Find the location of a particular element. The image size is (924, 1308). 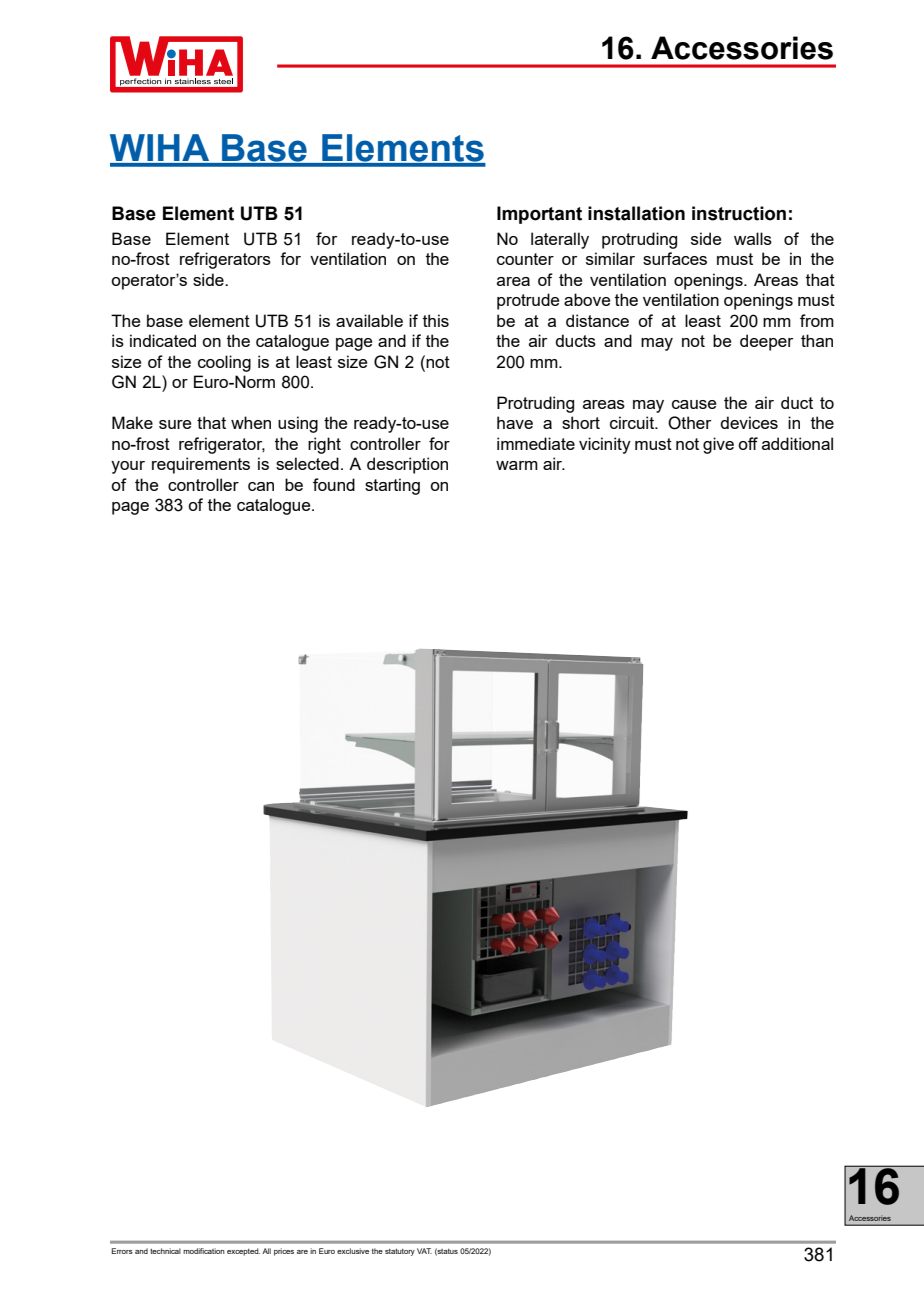

VAT is located at coordinates (424, 1251).
